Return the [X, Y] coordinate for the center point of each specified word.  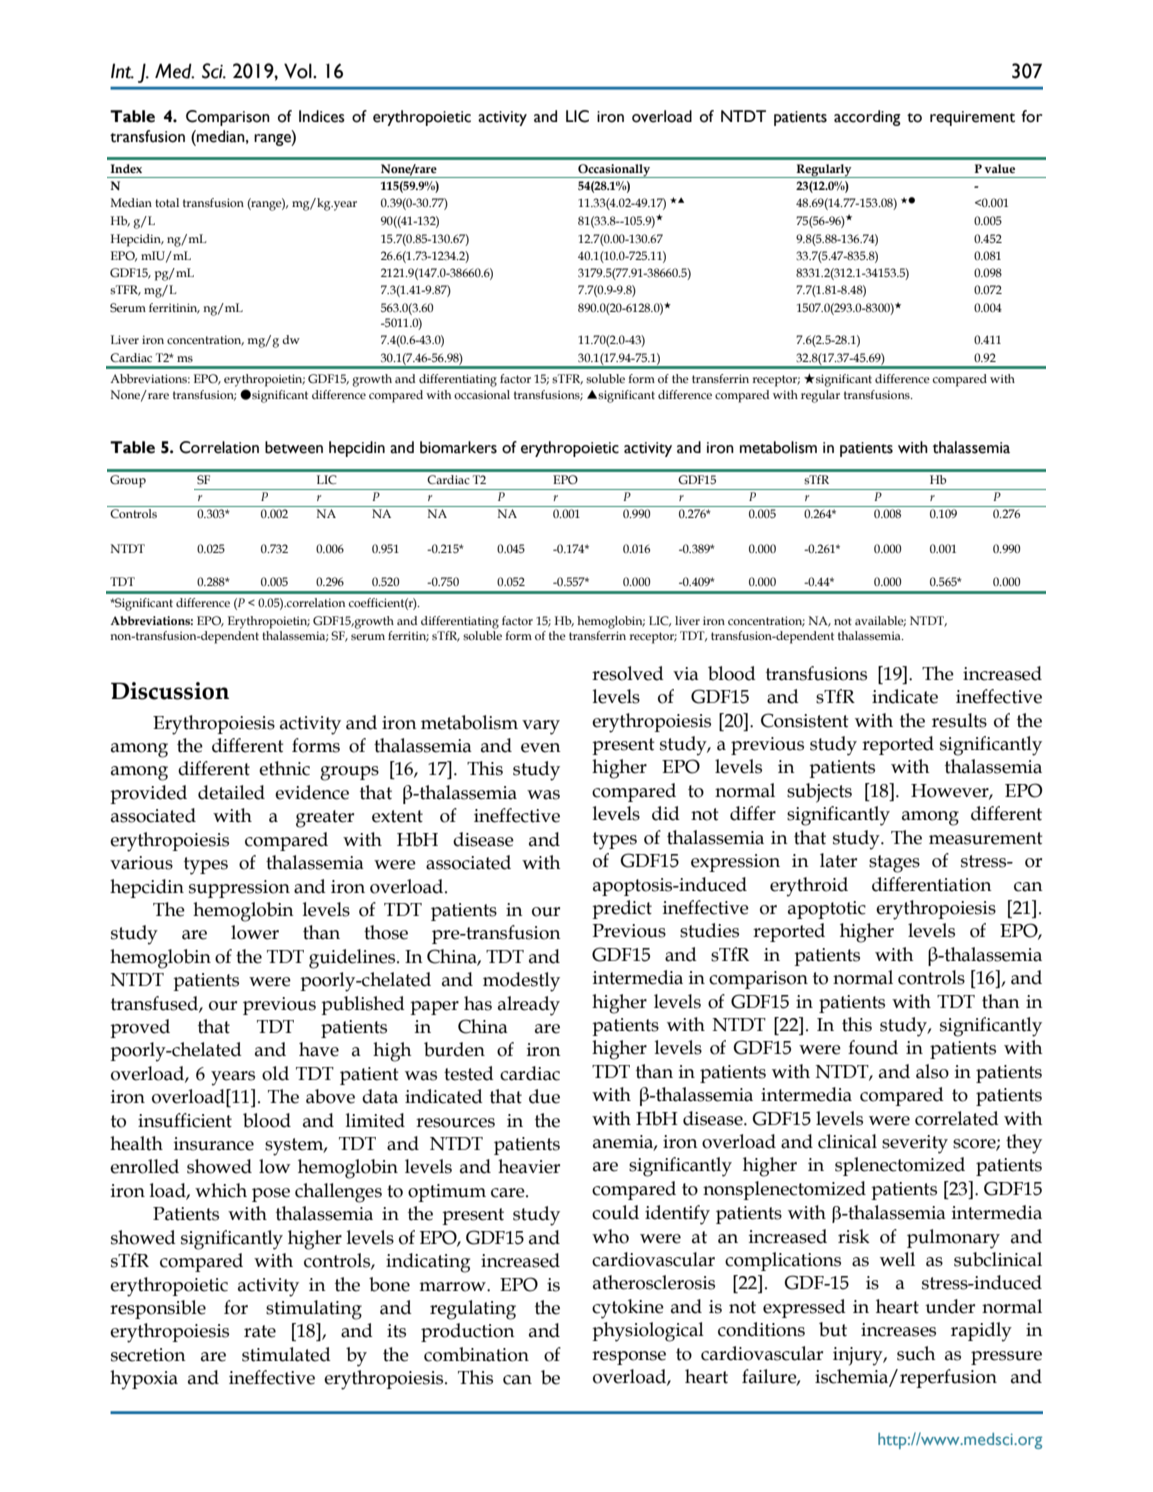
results [959, 720]
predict [622, 909]
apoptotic [827, 910]
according [867, 118]
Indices [322, 116]
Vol [299, 71]
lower [255, 932]
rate [260, 1331]
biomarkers [458, 447]
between [294, 447]
